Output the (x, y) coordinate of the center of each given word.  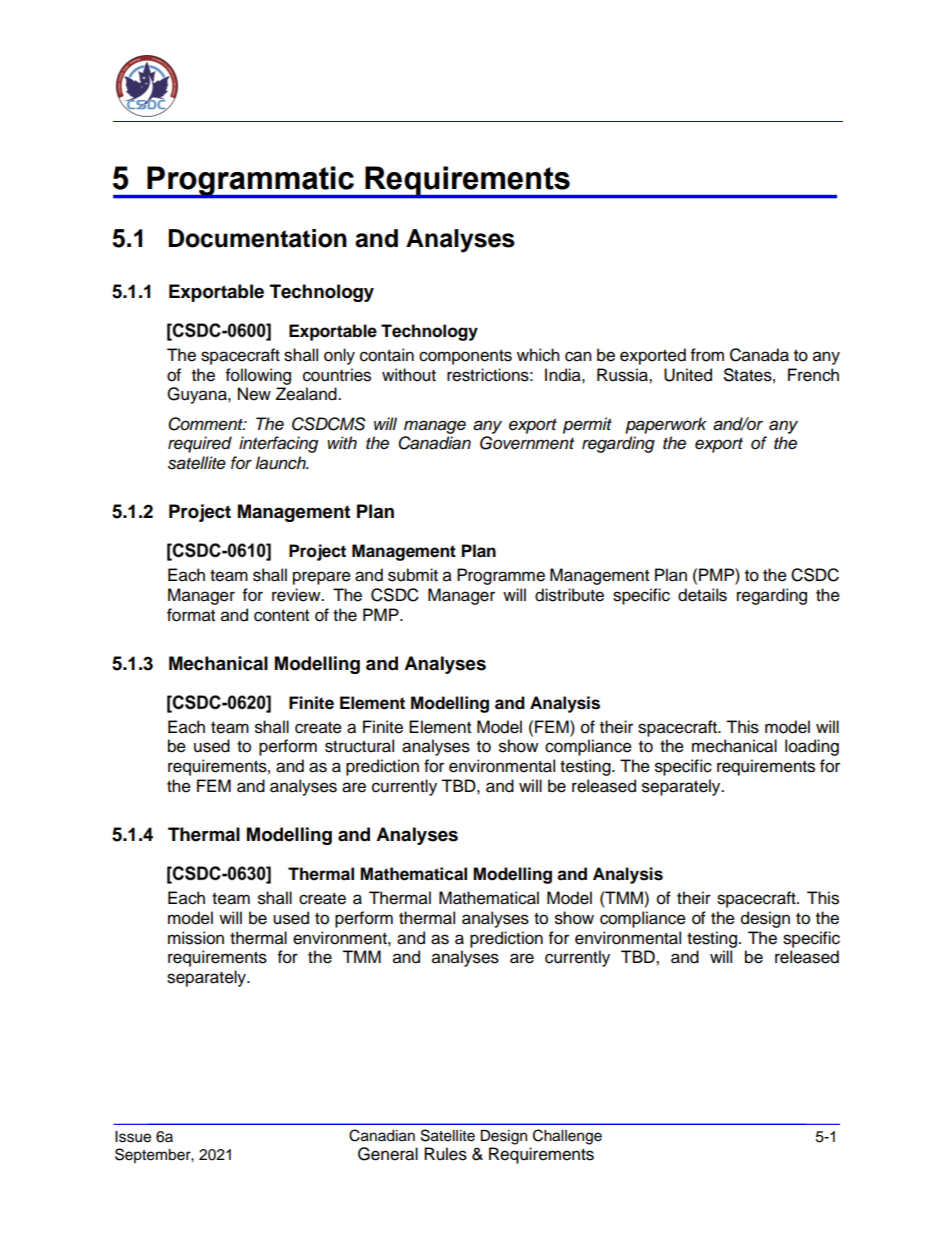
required (200, 444)
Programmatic (251, 182)
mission (196, 938)
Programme (501, 576)
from (707, 355)
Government (527, 443)
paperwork (666, 425)
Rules (445, 1154)
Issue (133, 1137)
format (191, 615)
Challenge (567, 1137)
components (465, 357)
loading (812, 747)
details (702, 595)
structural (359, 746)
